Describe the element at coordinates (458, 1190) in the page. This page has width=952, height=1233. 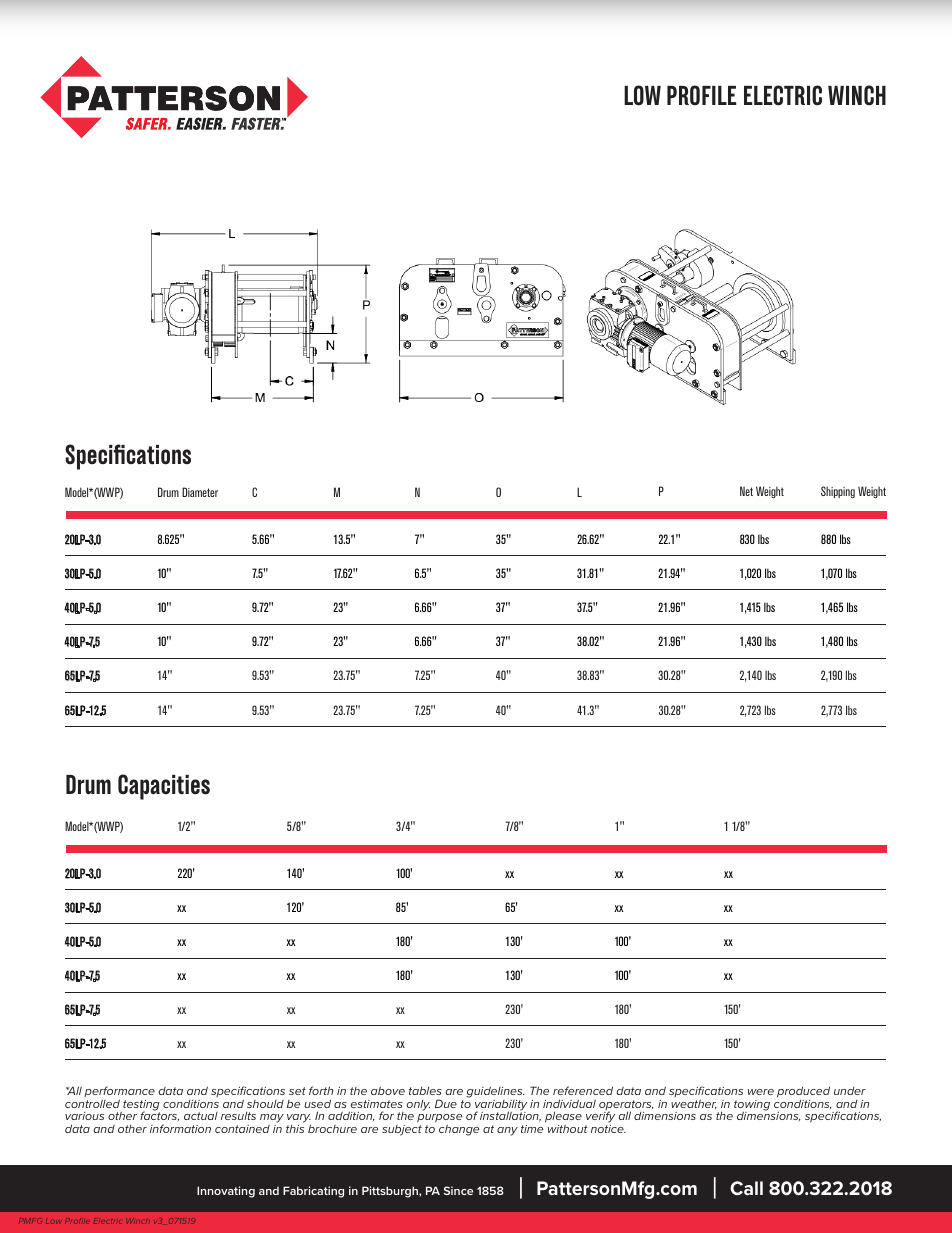
I see `Since` at that location.
